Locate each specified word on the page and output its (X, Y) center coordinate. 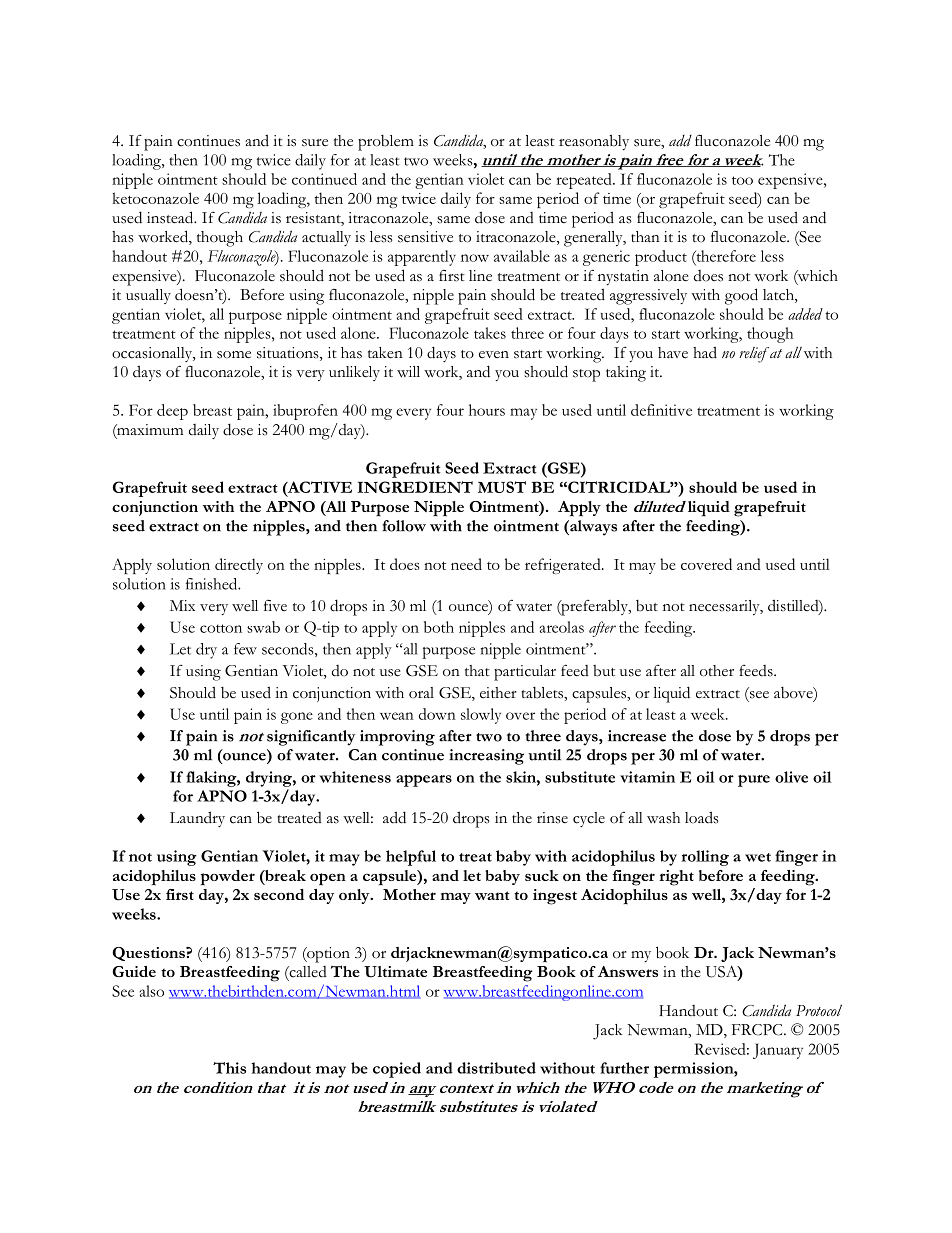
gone (297, 718)
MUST (502, 487)
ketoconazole (156, 198)
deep (172, 412)
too (742, 180)
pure (754, 781)
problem (386, 143)
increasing (486, 757)
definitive (661, 410)
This (229, 1068)
